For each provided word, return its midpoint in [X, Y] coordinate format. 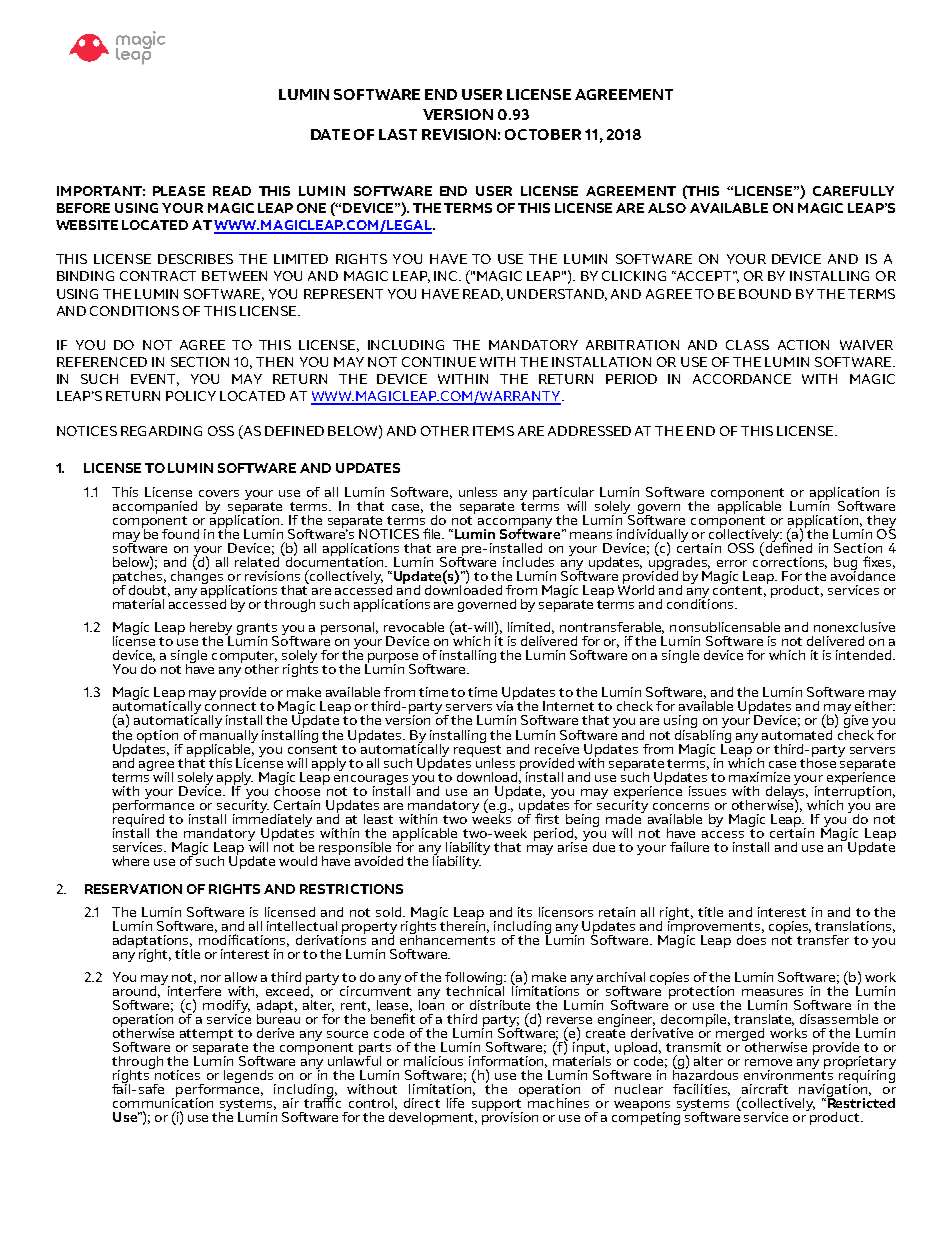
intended [865, 655]
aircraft [765, 1089]
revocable [414, 627]
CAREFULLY [853, 191]
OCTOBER [543, 134]
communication [163, 1102]
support [496, 1106]
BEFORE [83, 208]
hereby [211, 629]
